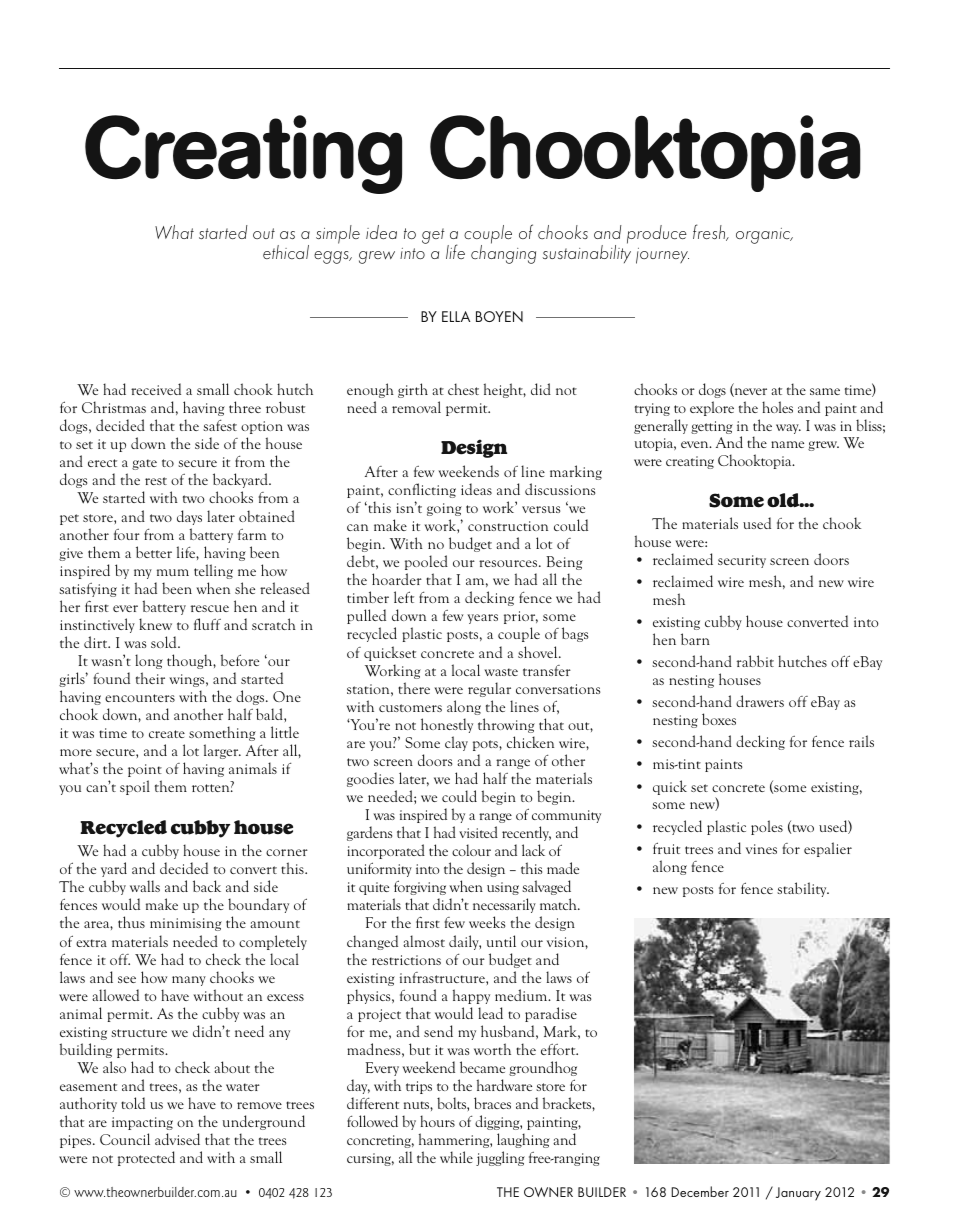  What do you see at coordinates (426, 562) in the page?
I see `pooled` at bounding box center [426, 562].
